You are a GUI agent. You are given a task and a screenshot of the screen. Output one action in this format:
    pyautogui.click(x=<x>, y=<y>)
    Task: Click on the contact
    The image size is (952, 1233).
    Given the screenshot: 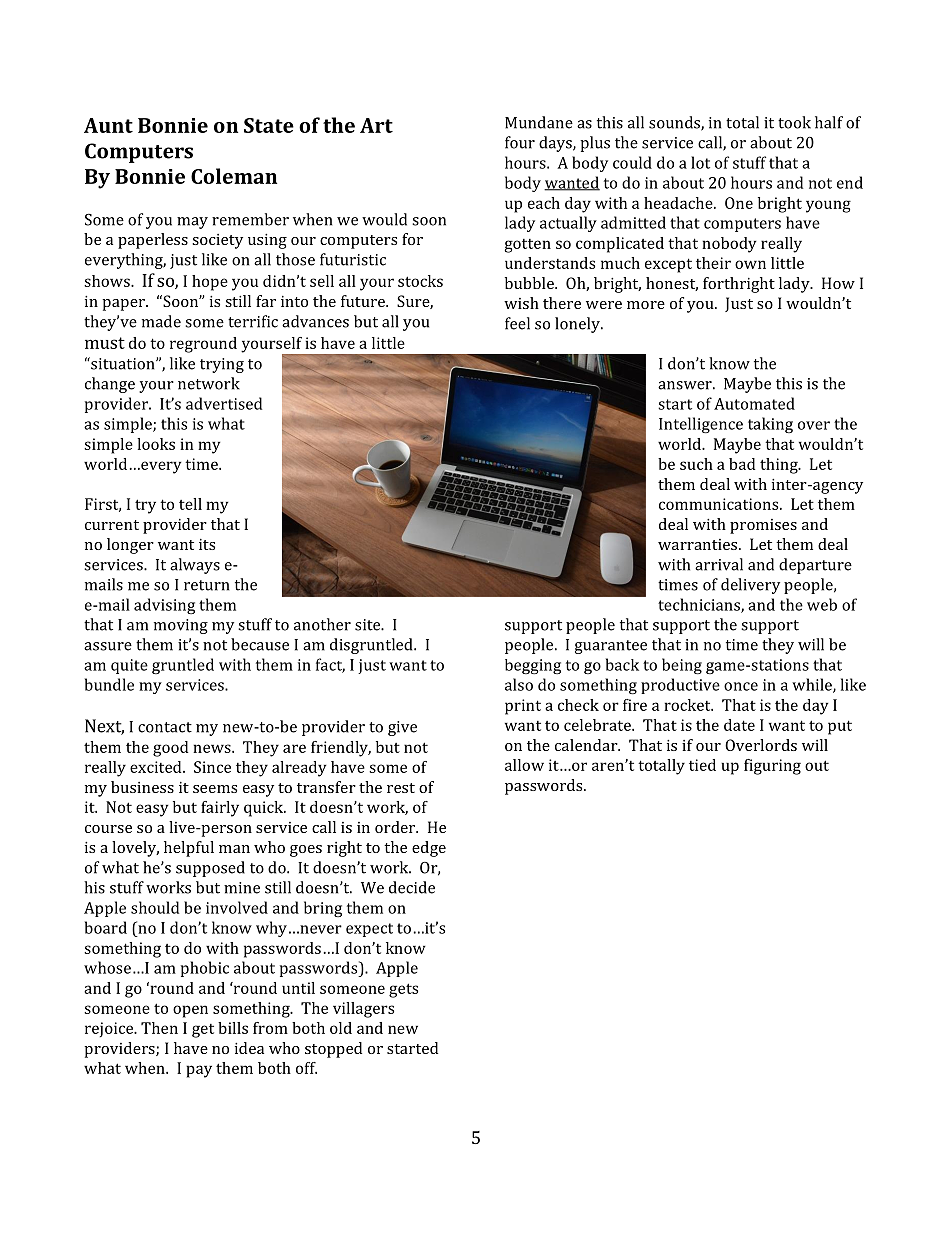 What is the action you would take?
    pyautogui.click(x=165, y=727)
